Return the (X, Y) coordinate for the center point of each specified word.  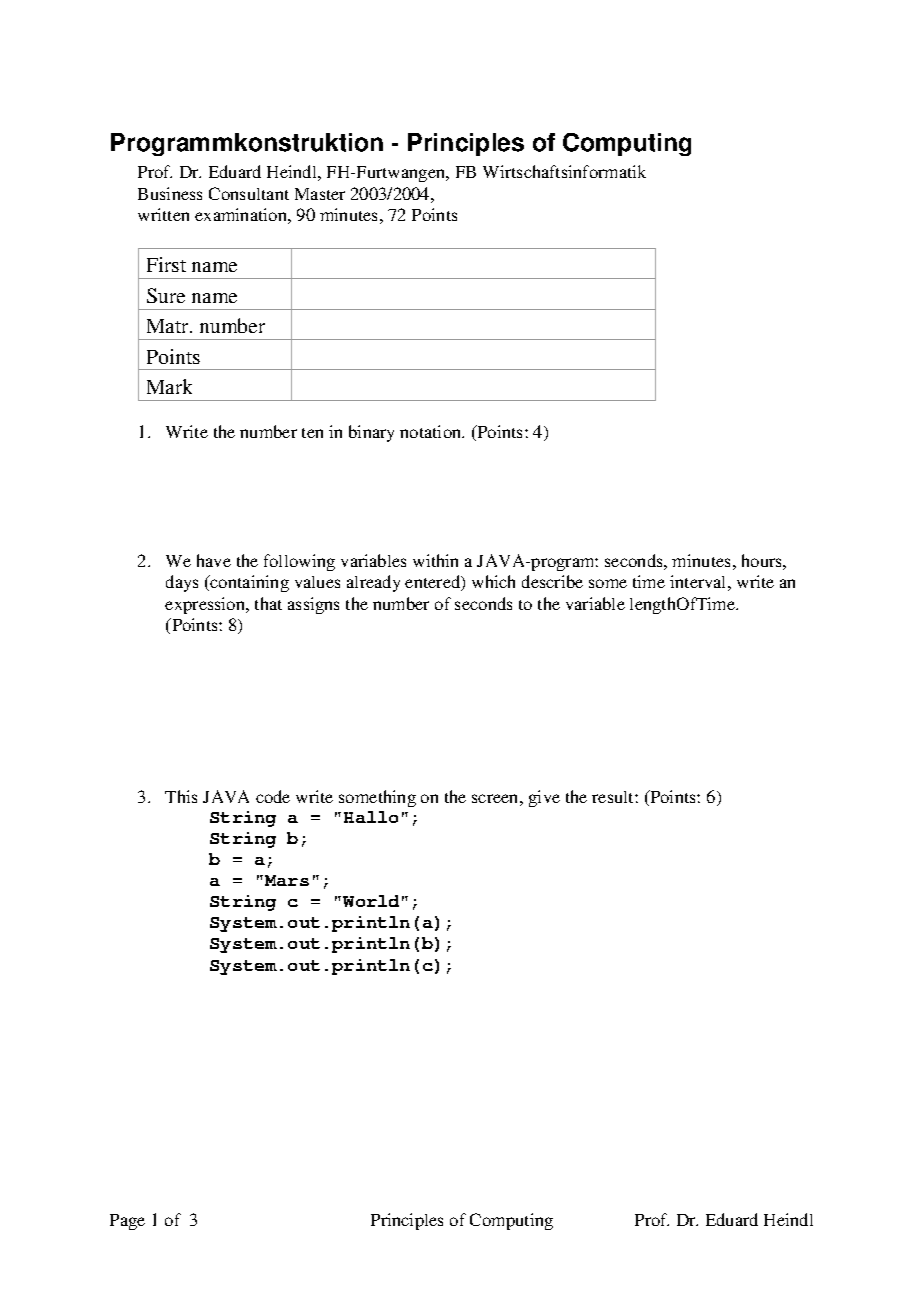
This (181, 796)
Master (320, 194)
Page (127, 1222)
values (317, 582)
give (544, 798)
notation (432, 431)
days (182, 583)
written (163, 214)
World (371, 901)
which (493, 581)
